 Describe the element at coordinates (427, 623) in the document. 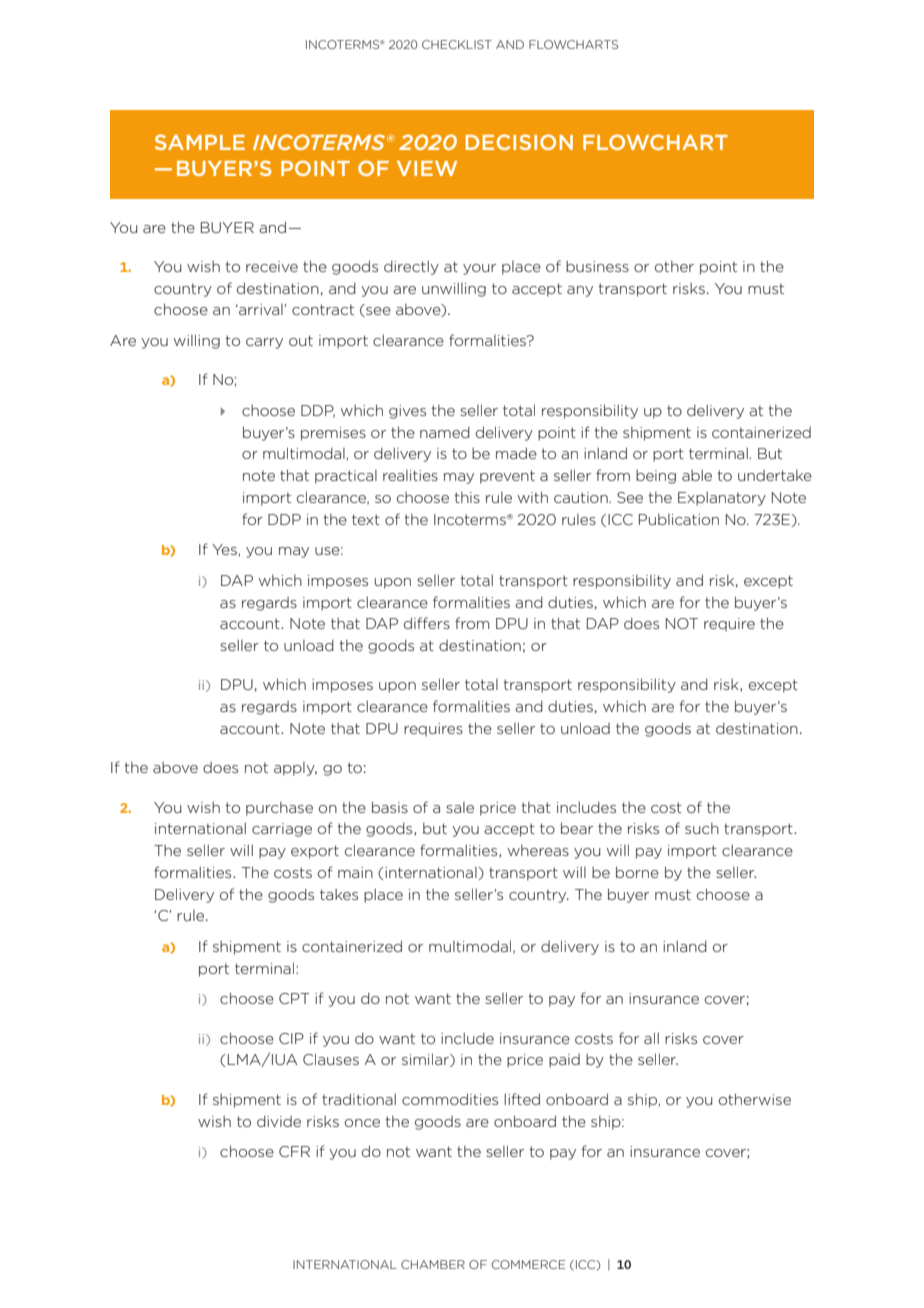

I see `differs` at that location.
